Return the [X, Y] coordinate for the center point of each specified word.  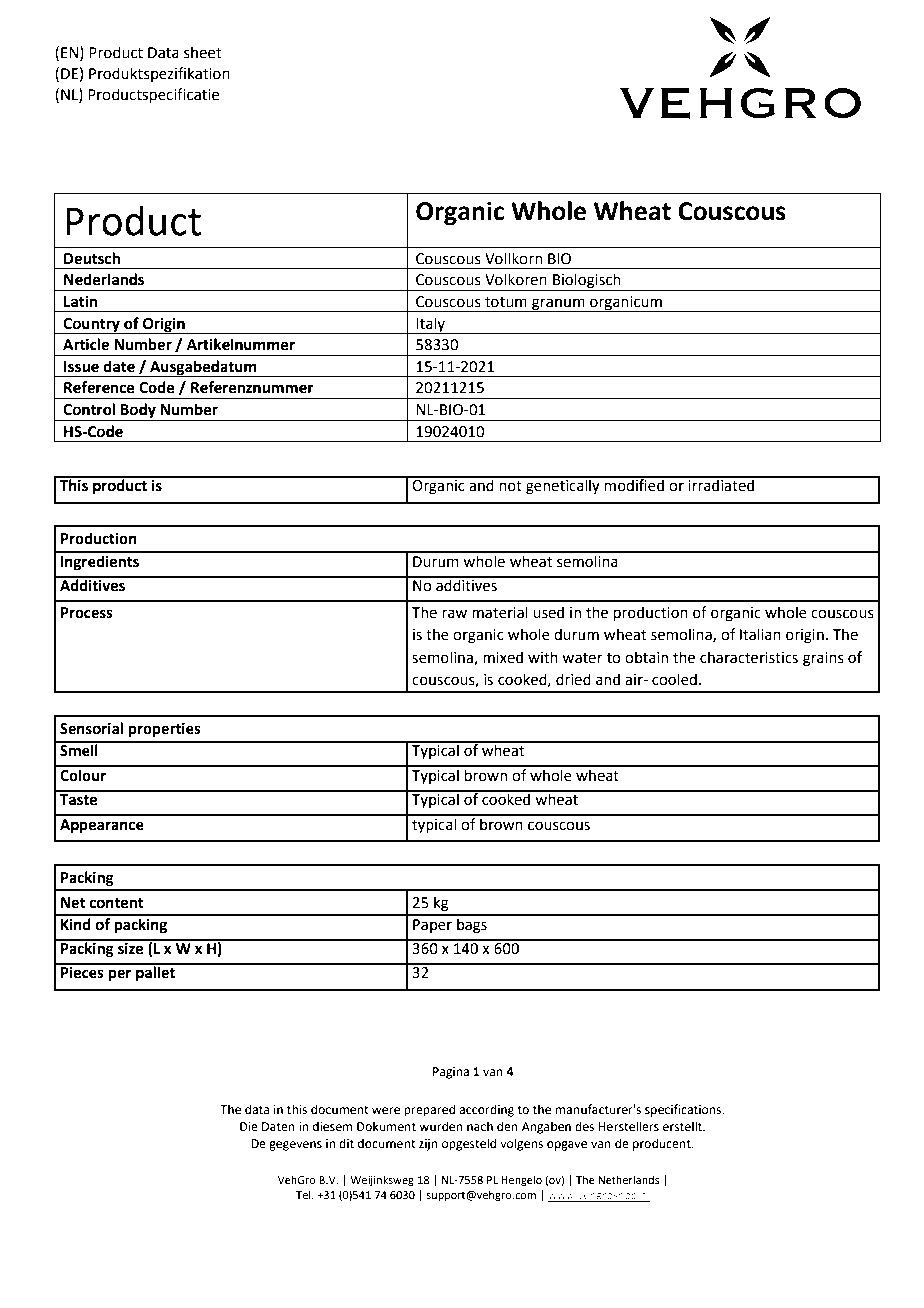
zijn [428, 1145]
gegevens [295, 1146]
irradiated [721, 484]
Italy [431, 325]
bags [472, 924]
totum [506, 302]
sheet [203, 52]
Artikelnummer [241, 344]
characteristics [749, 657]
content [116, 903]
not [510, 486]
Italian [760, 634]
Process [87, 613]
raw [454, 614]
